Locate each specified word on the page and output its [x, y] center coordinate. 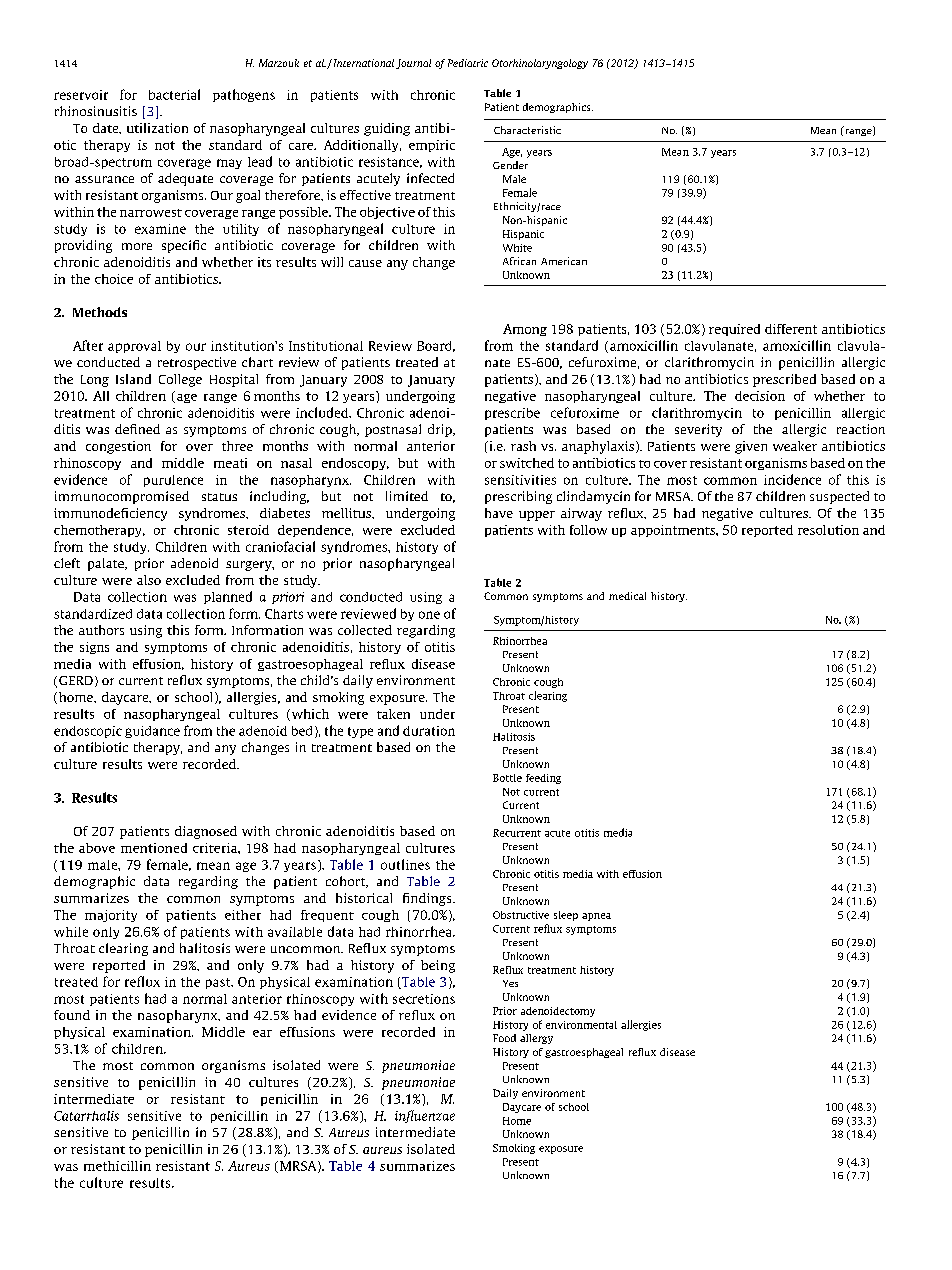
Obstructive [521, 915]
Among [525, 330]
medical [627, 596]
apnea [596, 917]
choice [114, 279]
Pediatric [468, 63]
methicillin [117, 1166]
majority [111, 916]
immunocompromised [122, 497]
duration [429, 731]
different [791, 329]
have [499, 513]
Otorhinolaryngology [540, 64]
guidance [152, 732]
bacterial [174, 94]
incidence [792, 479]
